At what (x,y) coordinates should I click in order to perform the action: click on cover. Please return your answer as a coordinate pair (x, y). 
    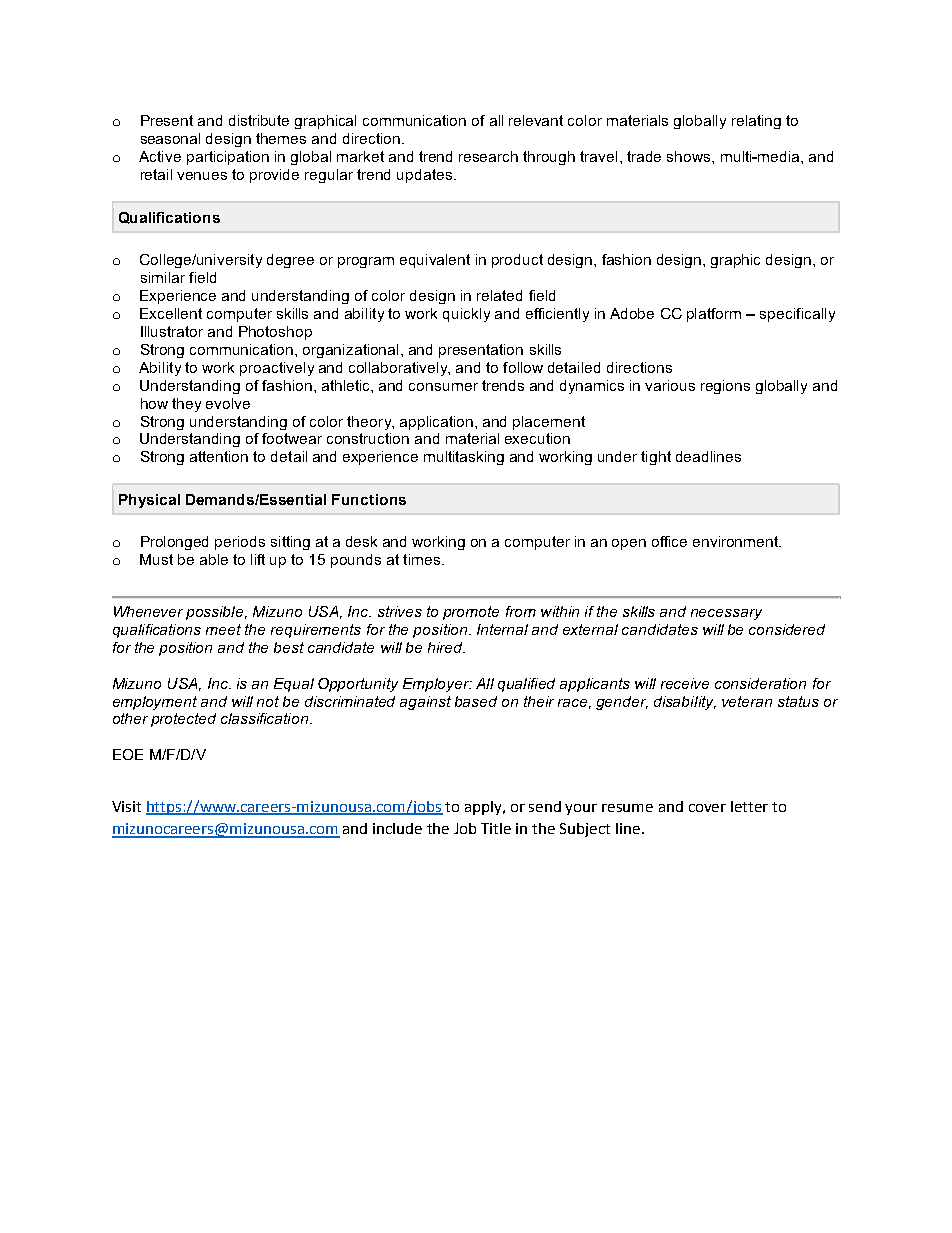
    Looking at the image, I should click on (707, 808).
